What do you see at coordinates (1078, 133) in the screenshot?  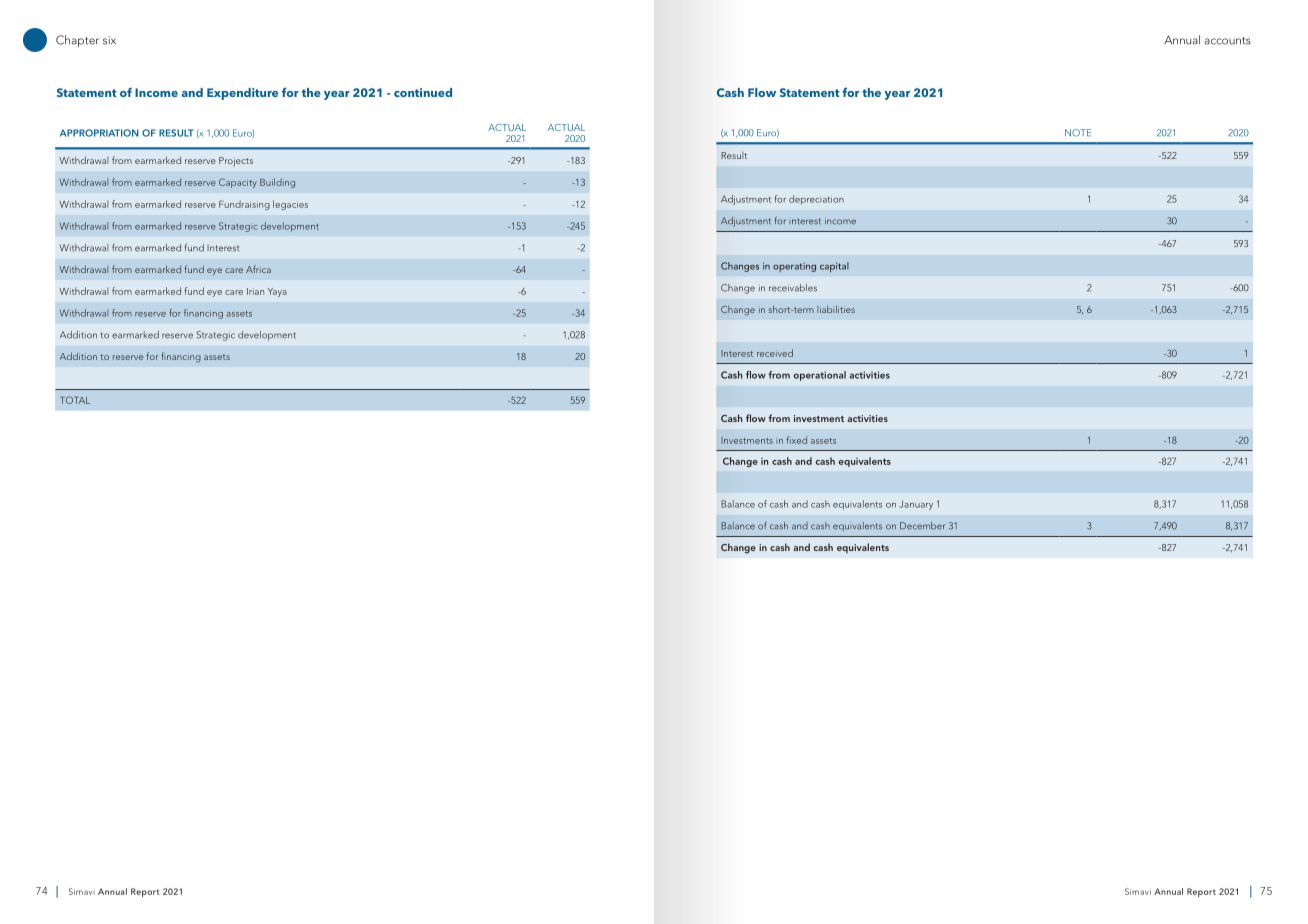 I see `NOTE` at bounding box center [1078, 133].
